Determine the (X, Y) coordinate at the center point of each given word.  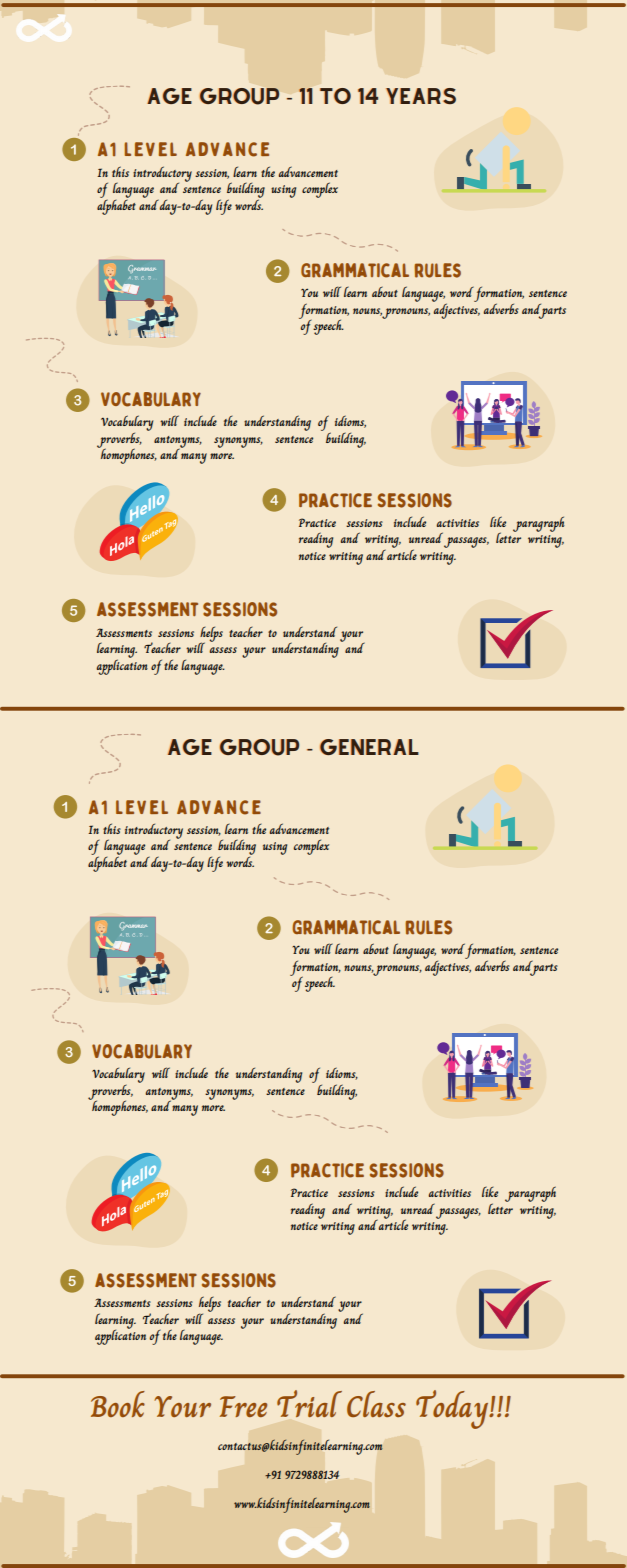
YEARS (421, 96)
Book (118, 1404)
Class (376, 1404)
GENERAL (369, 747)
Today (453, 1409)
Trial (309, 1403)
